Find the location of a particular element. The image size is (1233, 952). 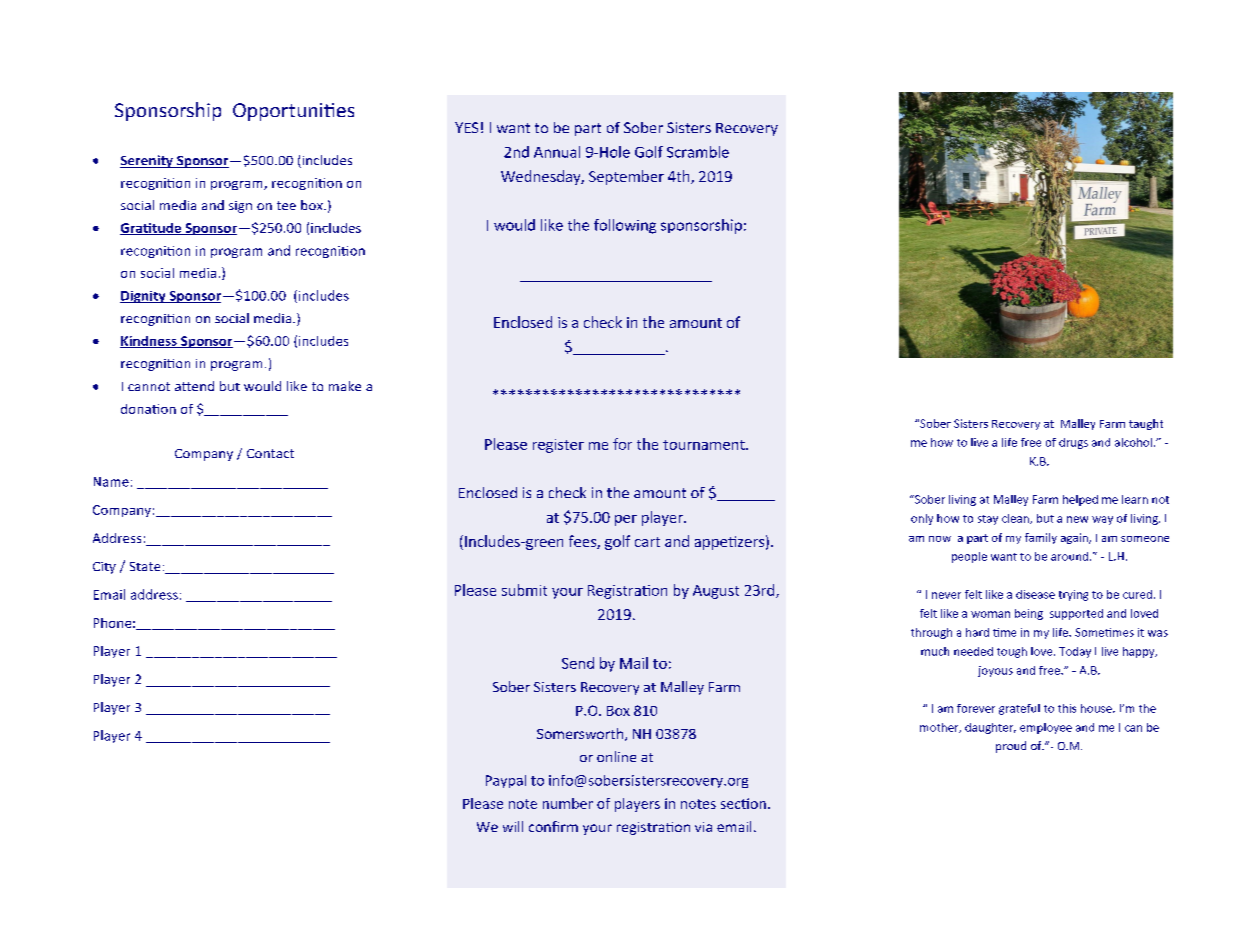

number is located at coordinates (568, 803).
